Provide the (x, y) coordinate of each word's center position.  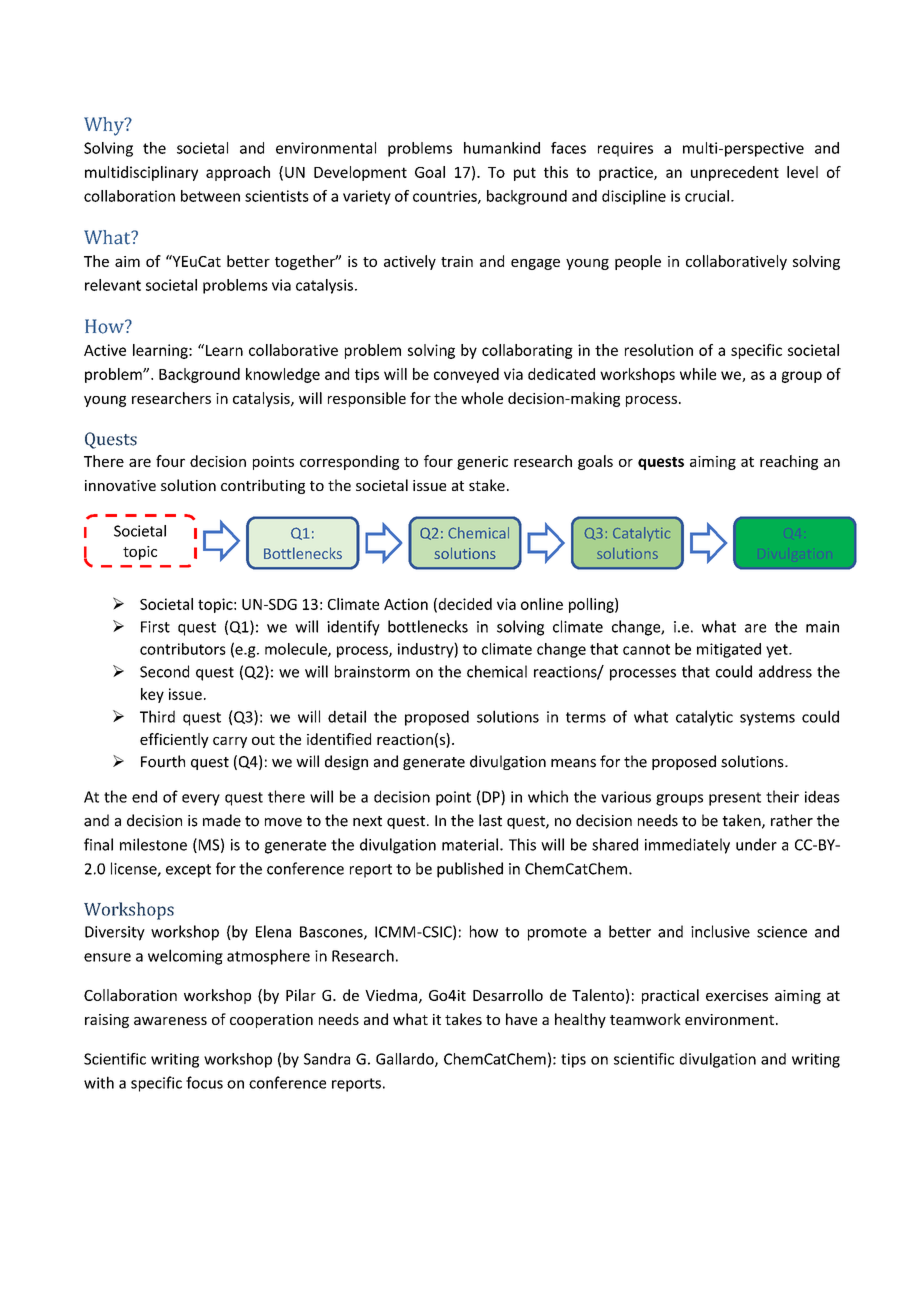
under (756, 844)
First (155, 627)
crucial (707, 196)
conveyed (466, 375)
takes (463, 1019)
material (471, 844)
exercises (737, 995)
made (222, 820)
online (542, 604)
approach (238, 173)
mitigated (729, 650)
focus (204, 1082)
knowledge (283, 375)
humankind (502, 148)
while (698, 374)
